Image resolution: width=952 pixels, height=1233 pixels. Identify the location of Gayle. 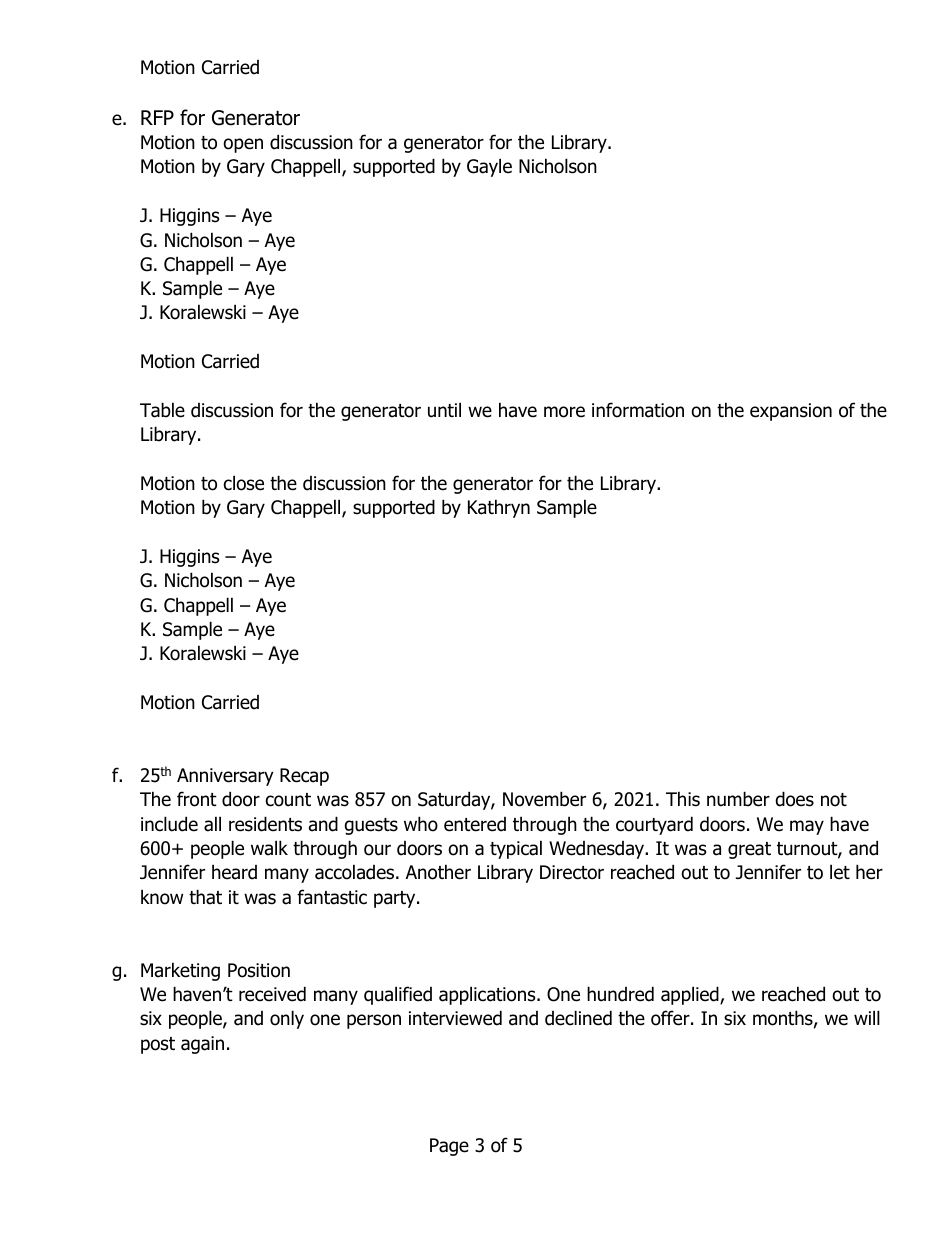
(489, 167).
